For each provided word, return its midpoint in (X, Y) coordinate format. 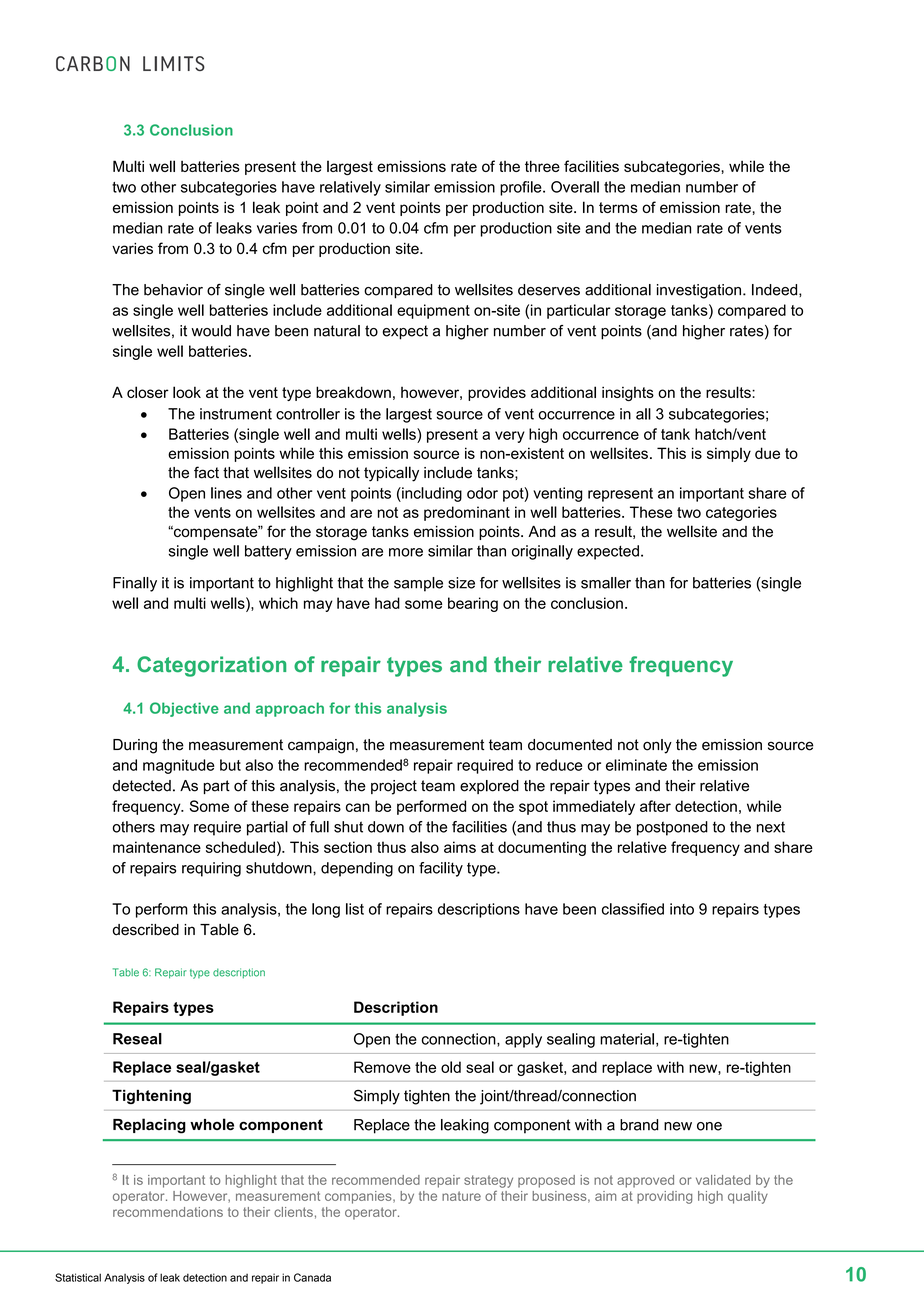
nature (461, 1196)
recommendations (168, 1212)
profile (522, 188)
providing (664, 1197)
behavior (173, 290)
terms (618, 207)
